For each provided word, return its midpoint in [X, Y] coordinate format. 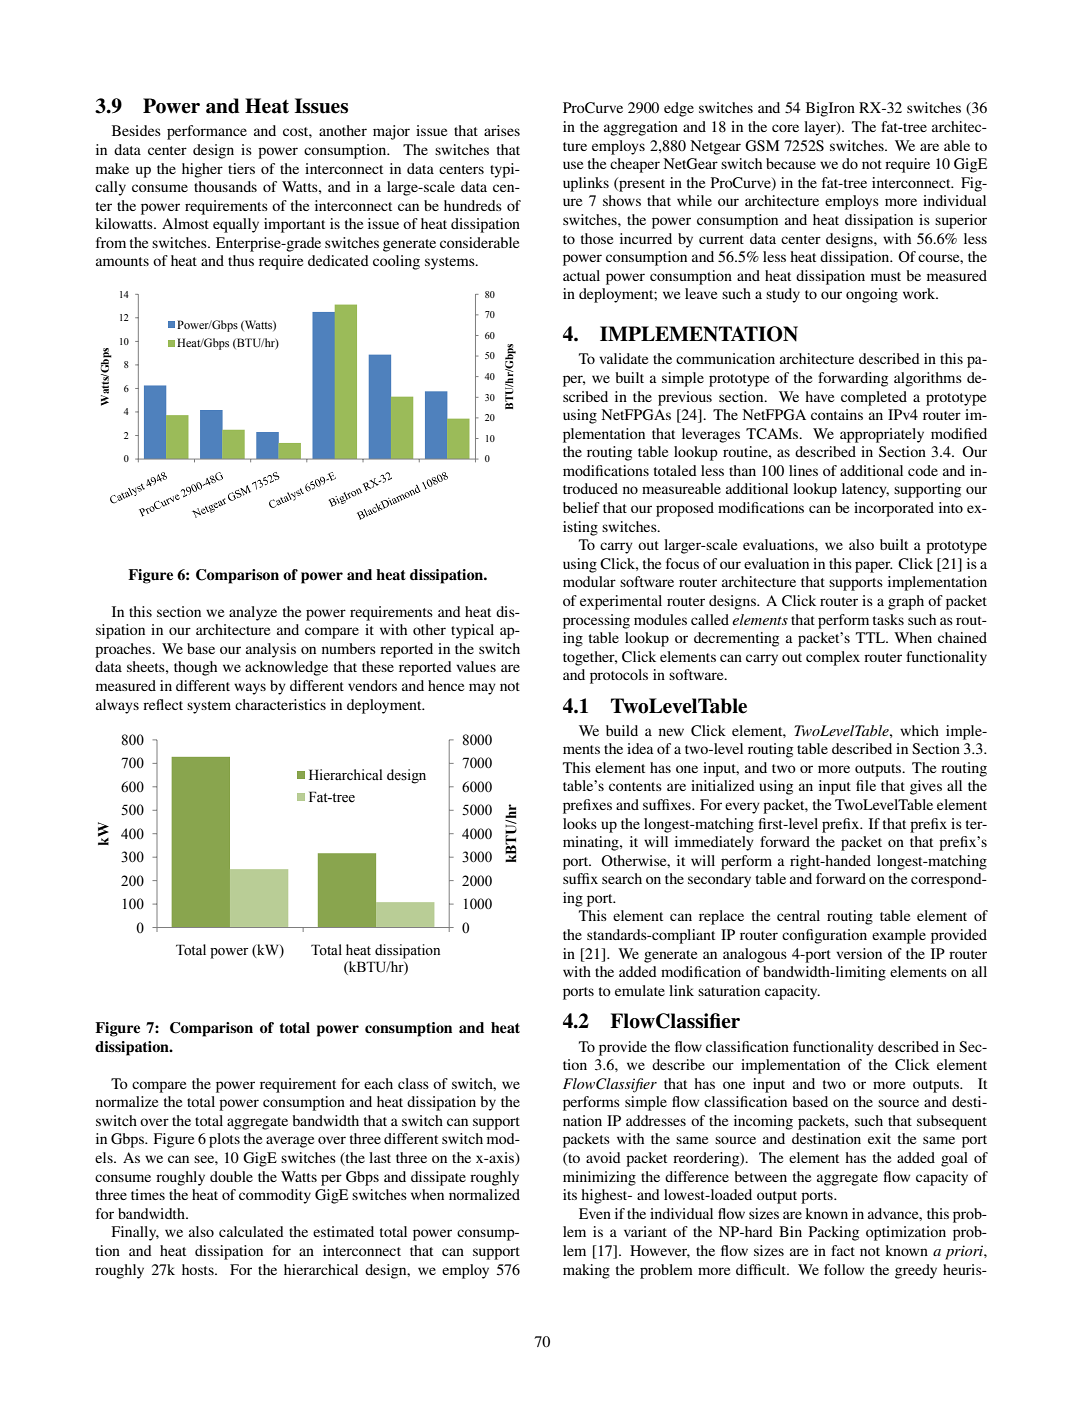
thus [241, 260]
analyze [253, 613]
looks [580, 823]
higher [202, 170]
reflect [163, 704]
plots [224, 1140]
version [859, 953]
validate [623, 358]
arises [502, 130]
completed [874, 398]
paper [874, 567]
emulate [640, 990]
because [791, 163]
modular [589, 581]
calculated [251, 1231]
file [866, 785]
